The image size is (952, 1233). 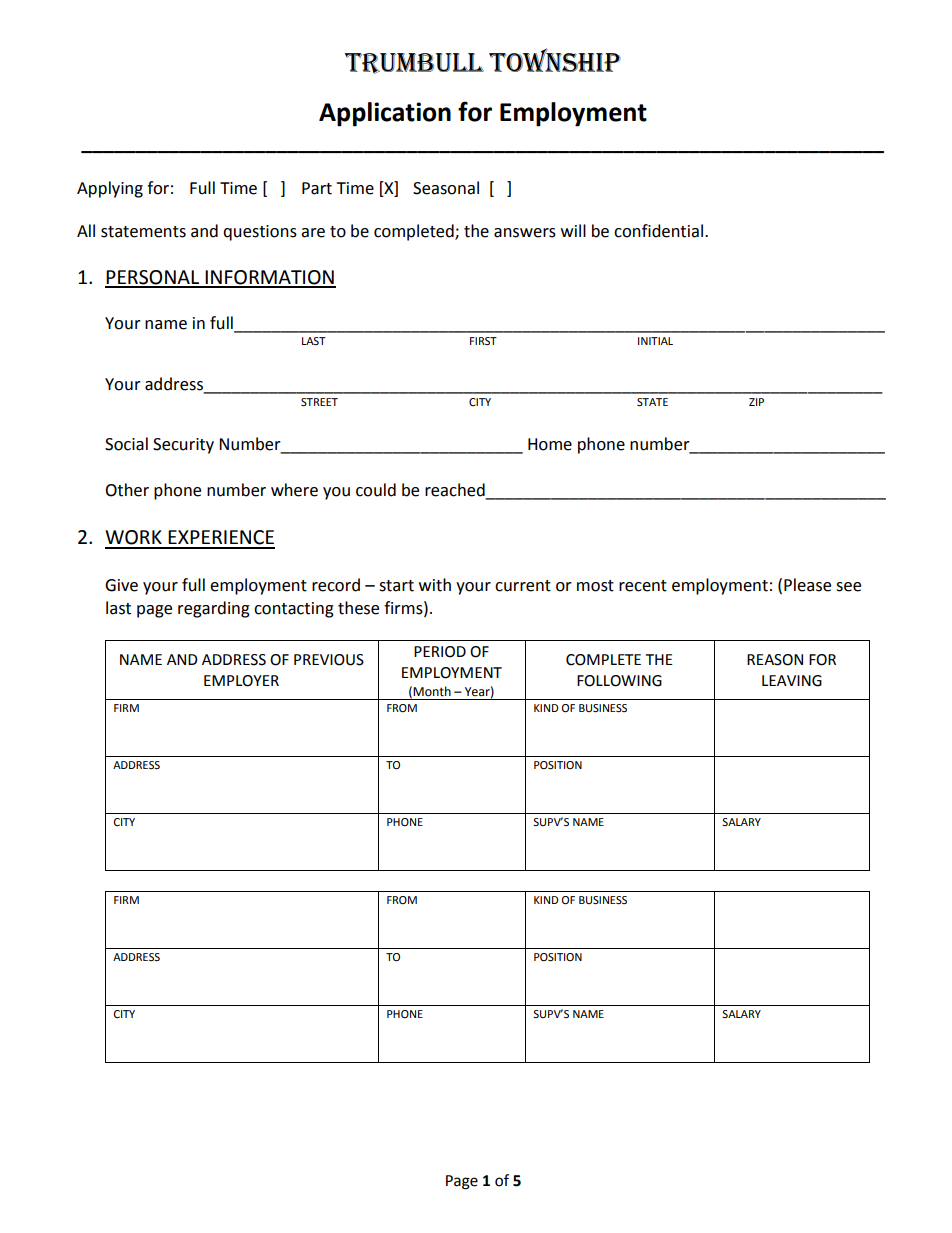 What do you see at coordinates (260, 233) in the screenshot?
I see `questions` at bounding box center [260, 233].
